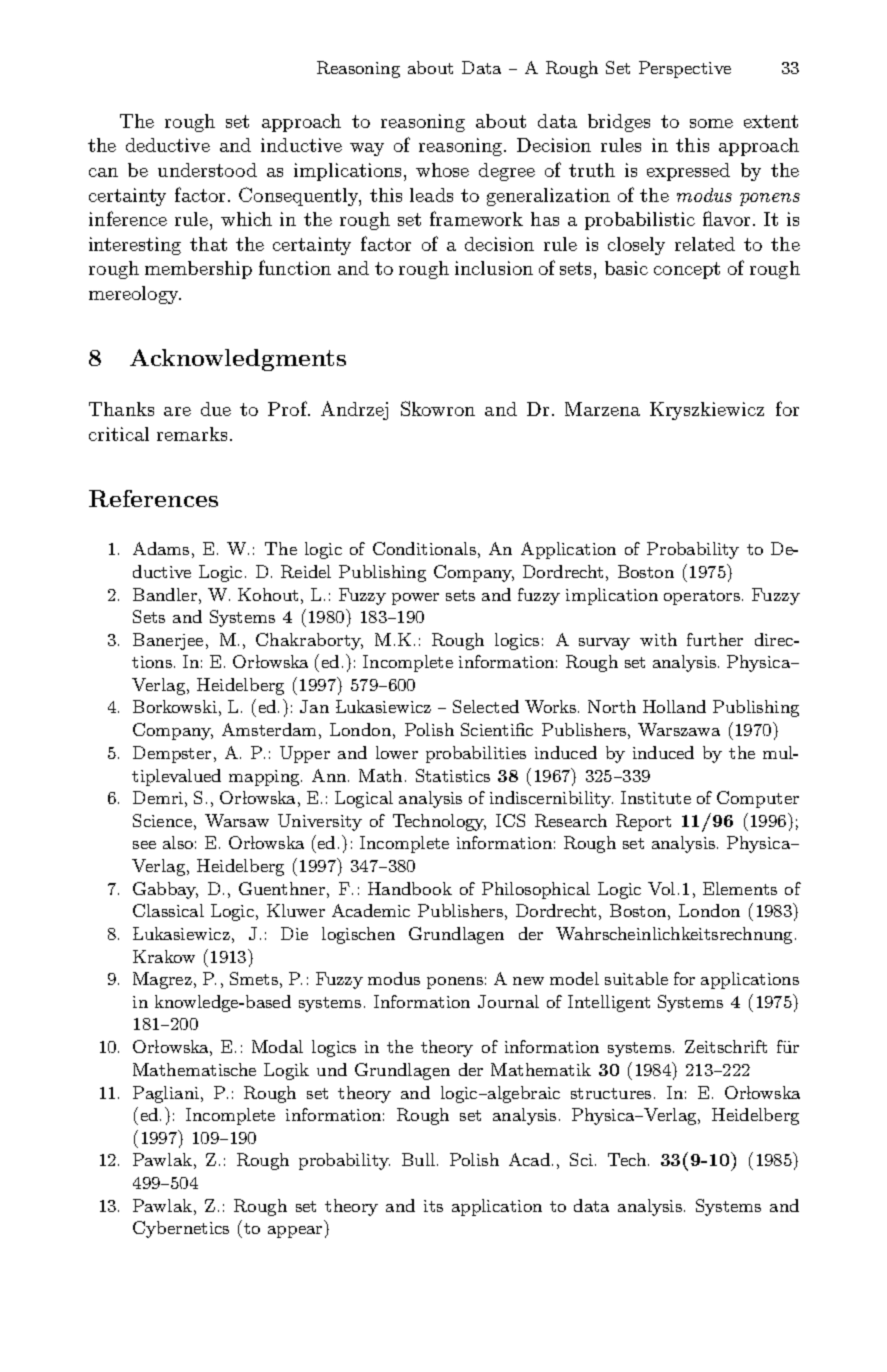 The width and height of the screenshot is (887, 1372). I want to click on also, so click(178, 842).
